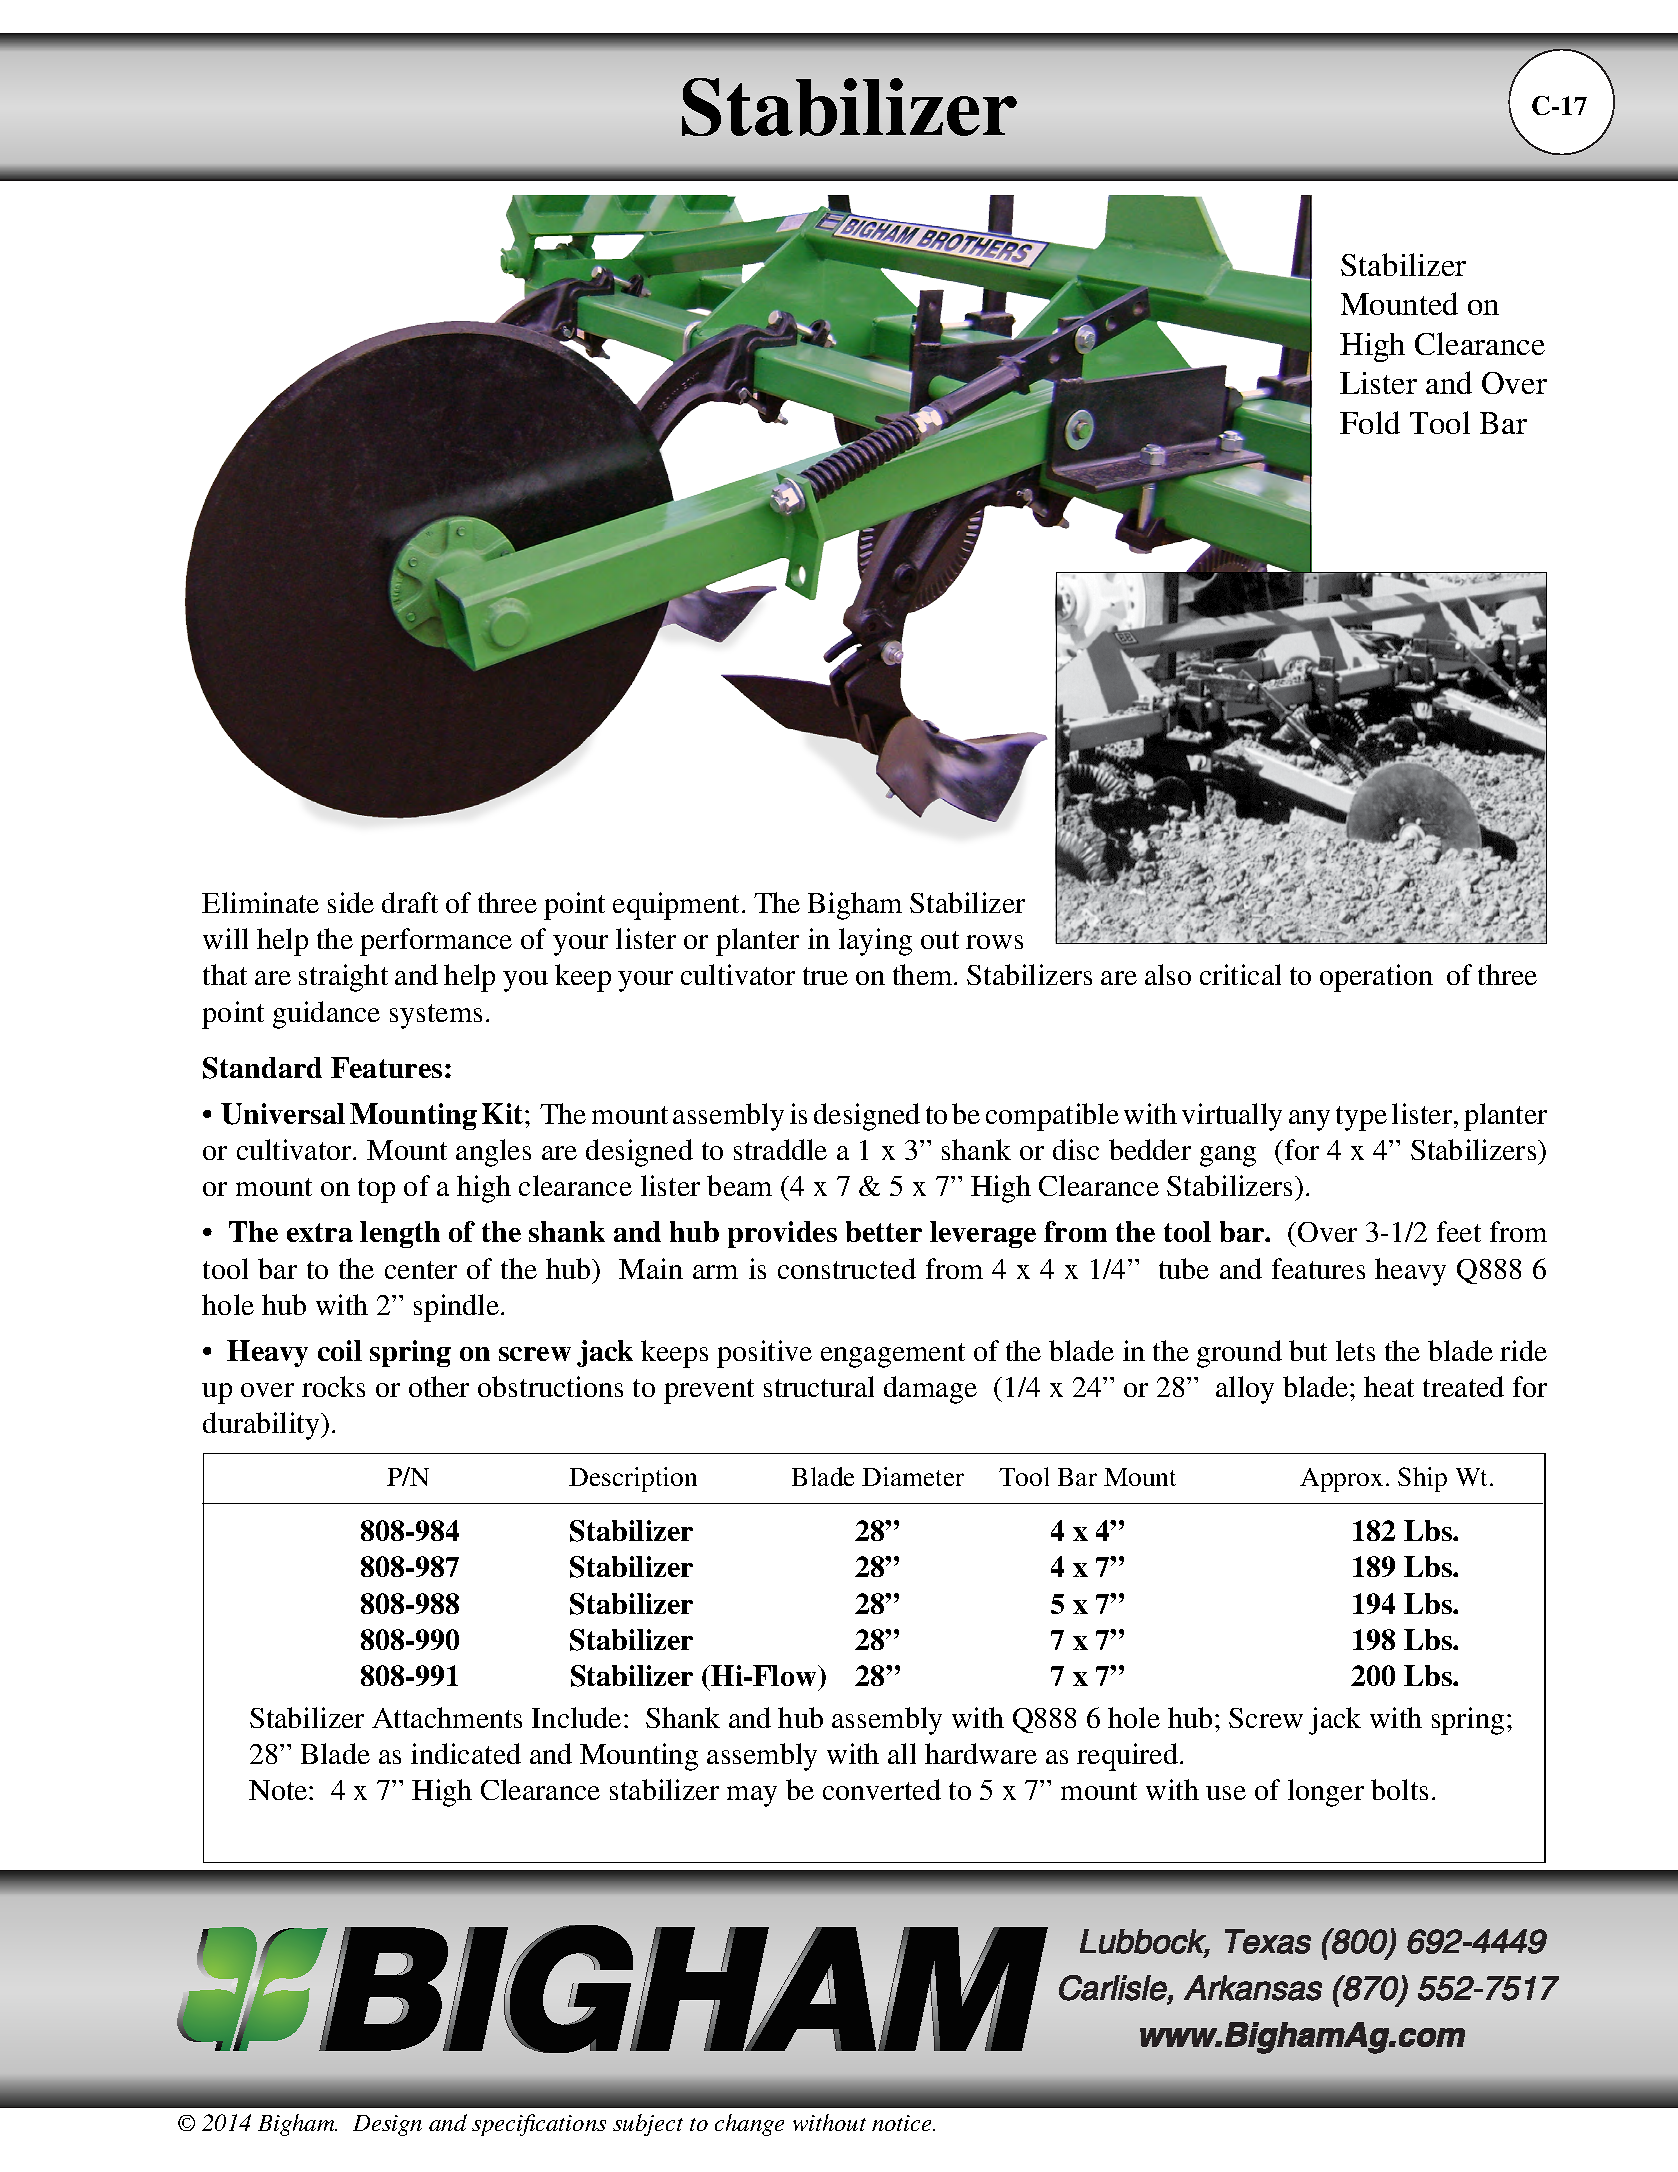 Image resolution: width=1678 pixels, height=2172 pixels. What do you see at coordinates (1370, 422) in the screenshot?
I see `Fold` at bounding box center [1370, 422].
